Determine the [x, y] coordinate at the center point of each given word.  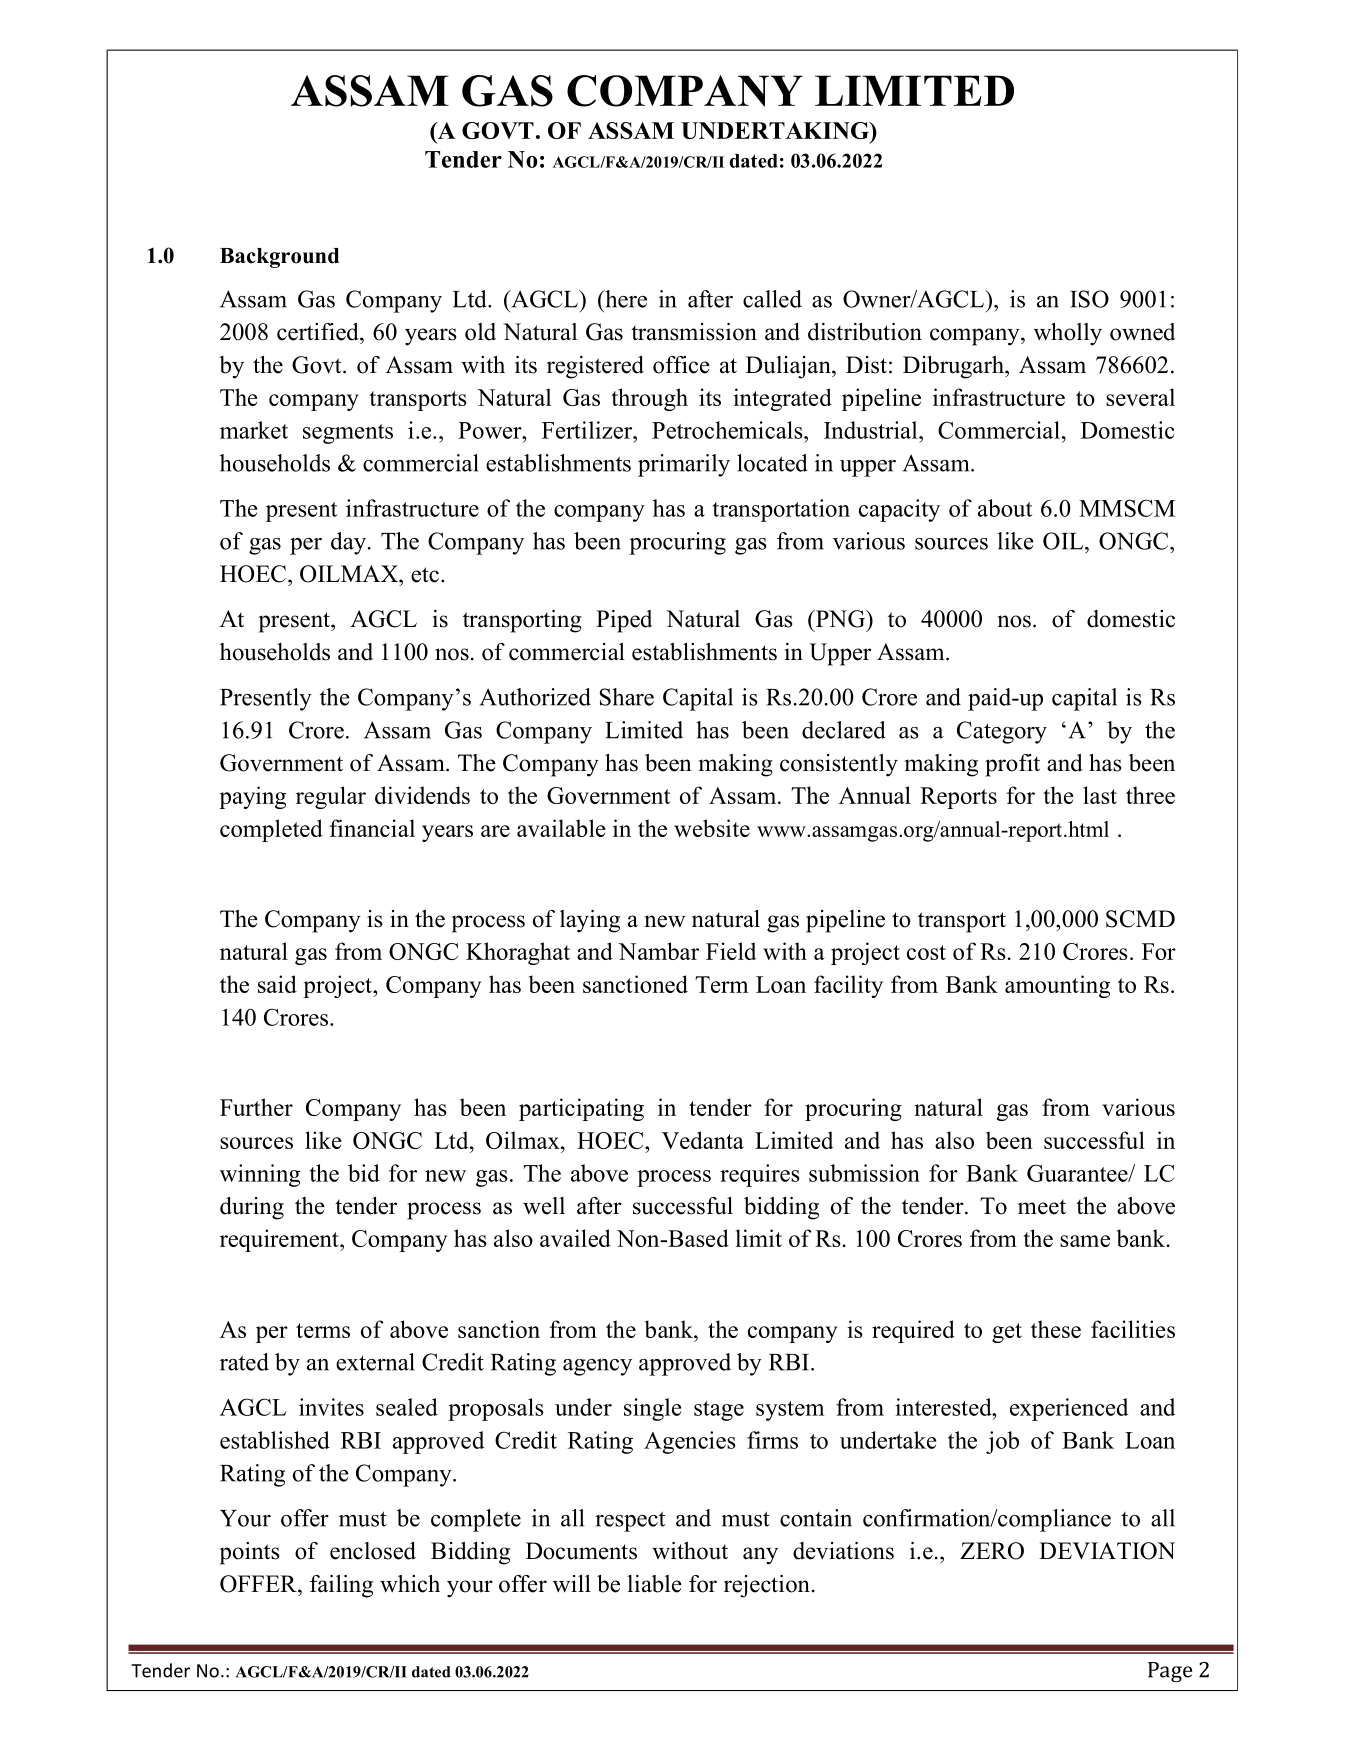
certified [319, 332]
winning [260, 1175]
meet [1042, 1207]
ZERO [992, 1551]
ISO [1089, 299]
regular [331, 797]
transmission [694, 332]
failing [341, 1586]
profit [1012, 765]
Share [627, 697]
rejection [767, 1586]
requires [760, 1175]
